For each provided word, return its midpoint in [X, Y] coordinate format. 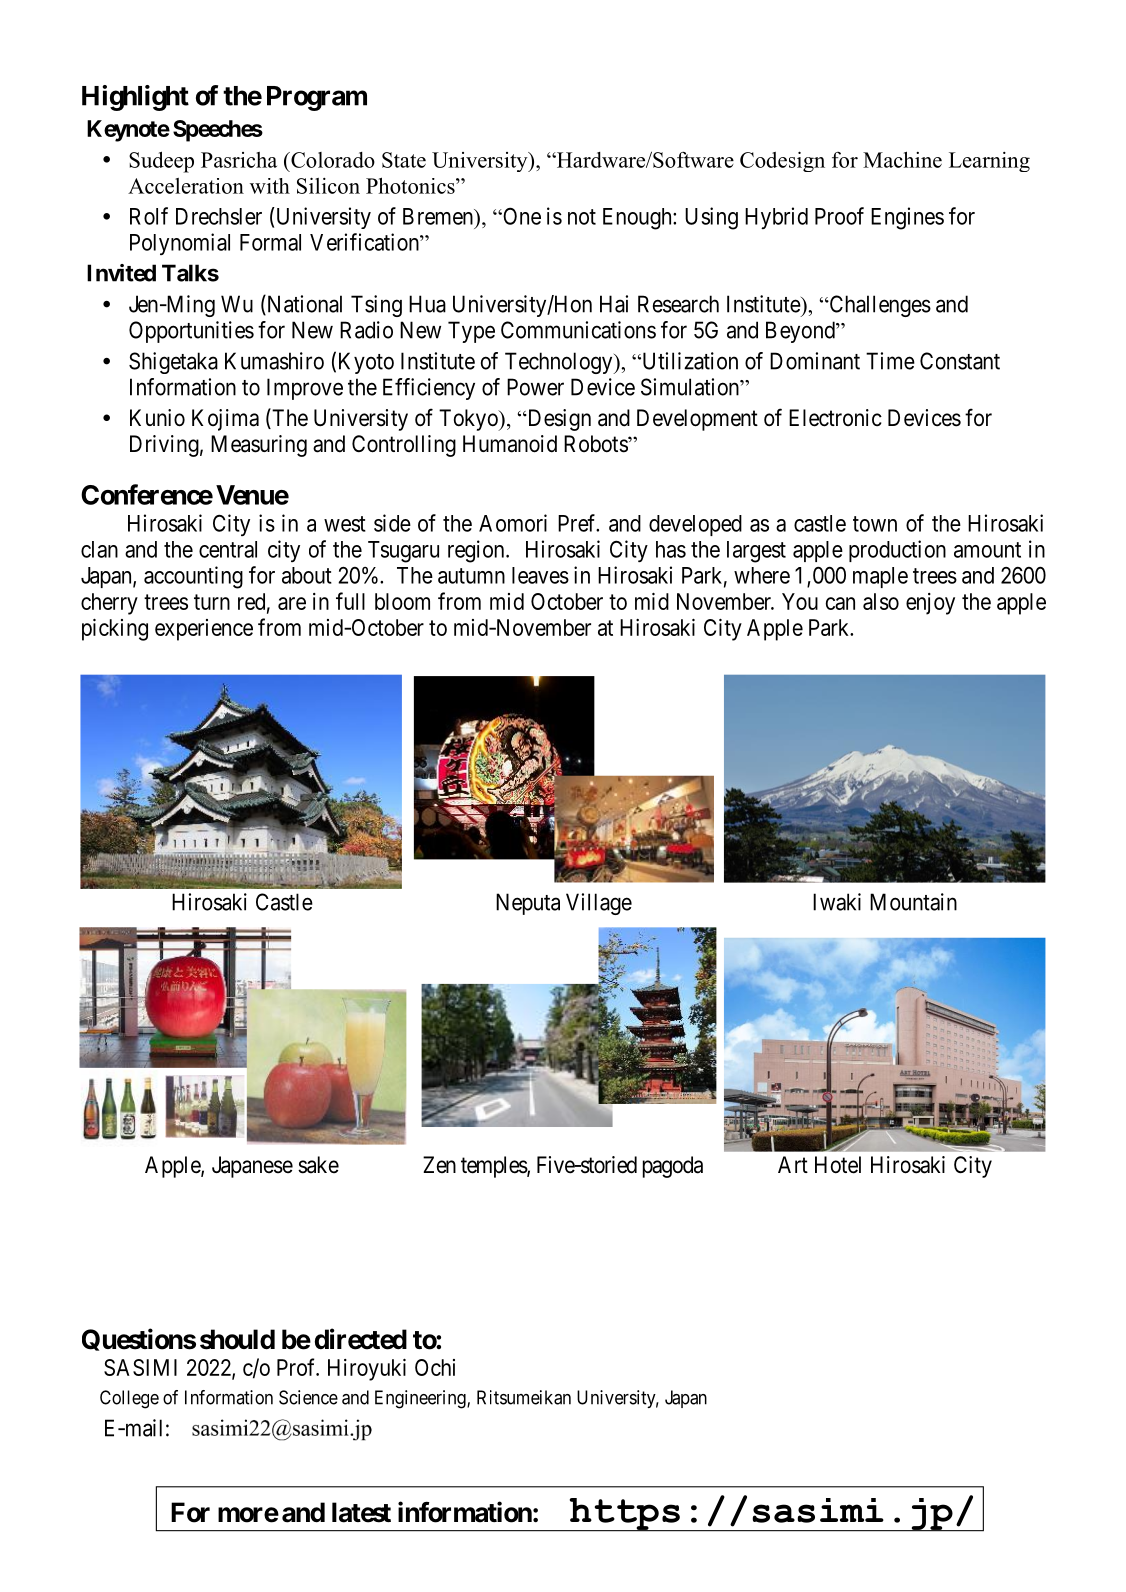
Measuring [259, 446]
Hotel [838, 1165]
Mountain [913, 902]
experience [204, 630]
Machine [902, 159]
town [875, 524]
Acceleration [186, 186]
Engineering [421, 1399]
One [521, 216]
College [129, 1399]
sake [318, 1165]
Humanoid [510, 444]
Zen [439, 1164]
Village [599, 904]
